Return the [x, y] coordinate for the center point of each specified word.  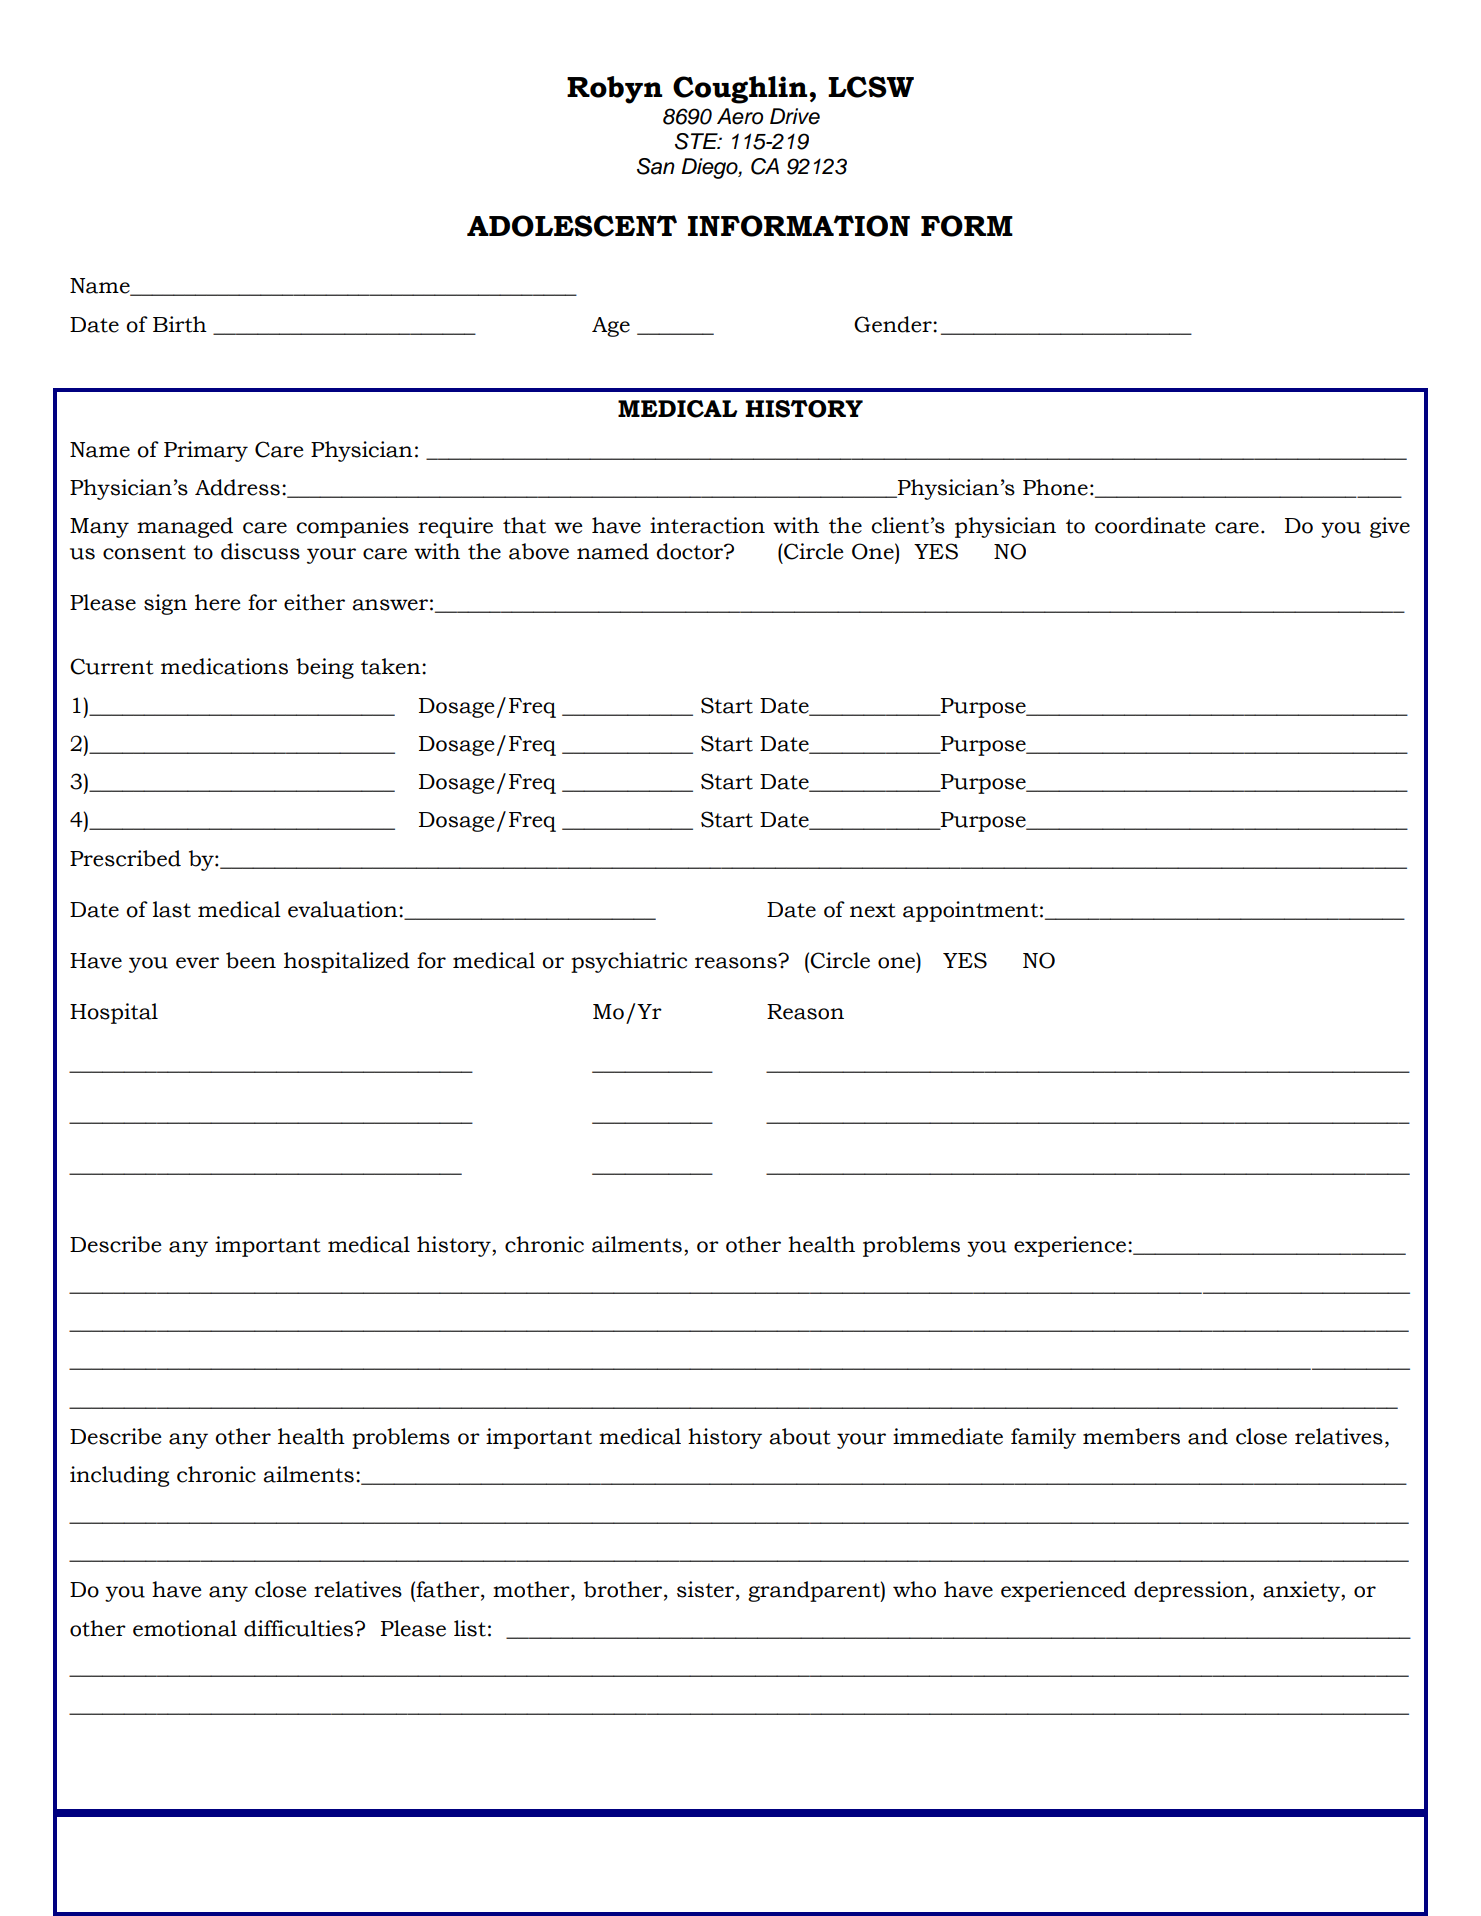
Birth [180, 324]
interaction [707, 525]
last [172, 909]
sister [707, 1590]
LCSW [871, 87]
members [1131, 1436]
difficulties [300, 1628]
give [1390, 527]
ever [197, 963]
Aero [740, 116]
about [799, 1436]
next [872, 910]
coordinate [1150, 525]
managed [185, 527]
